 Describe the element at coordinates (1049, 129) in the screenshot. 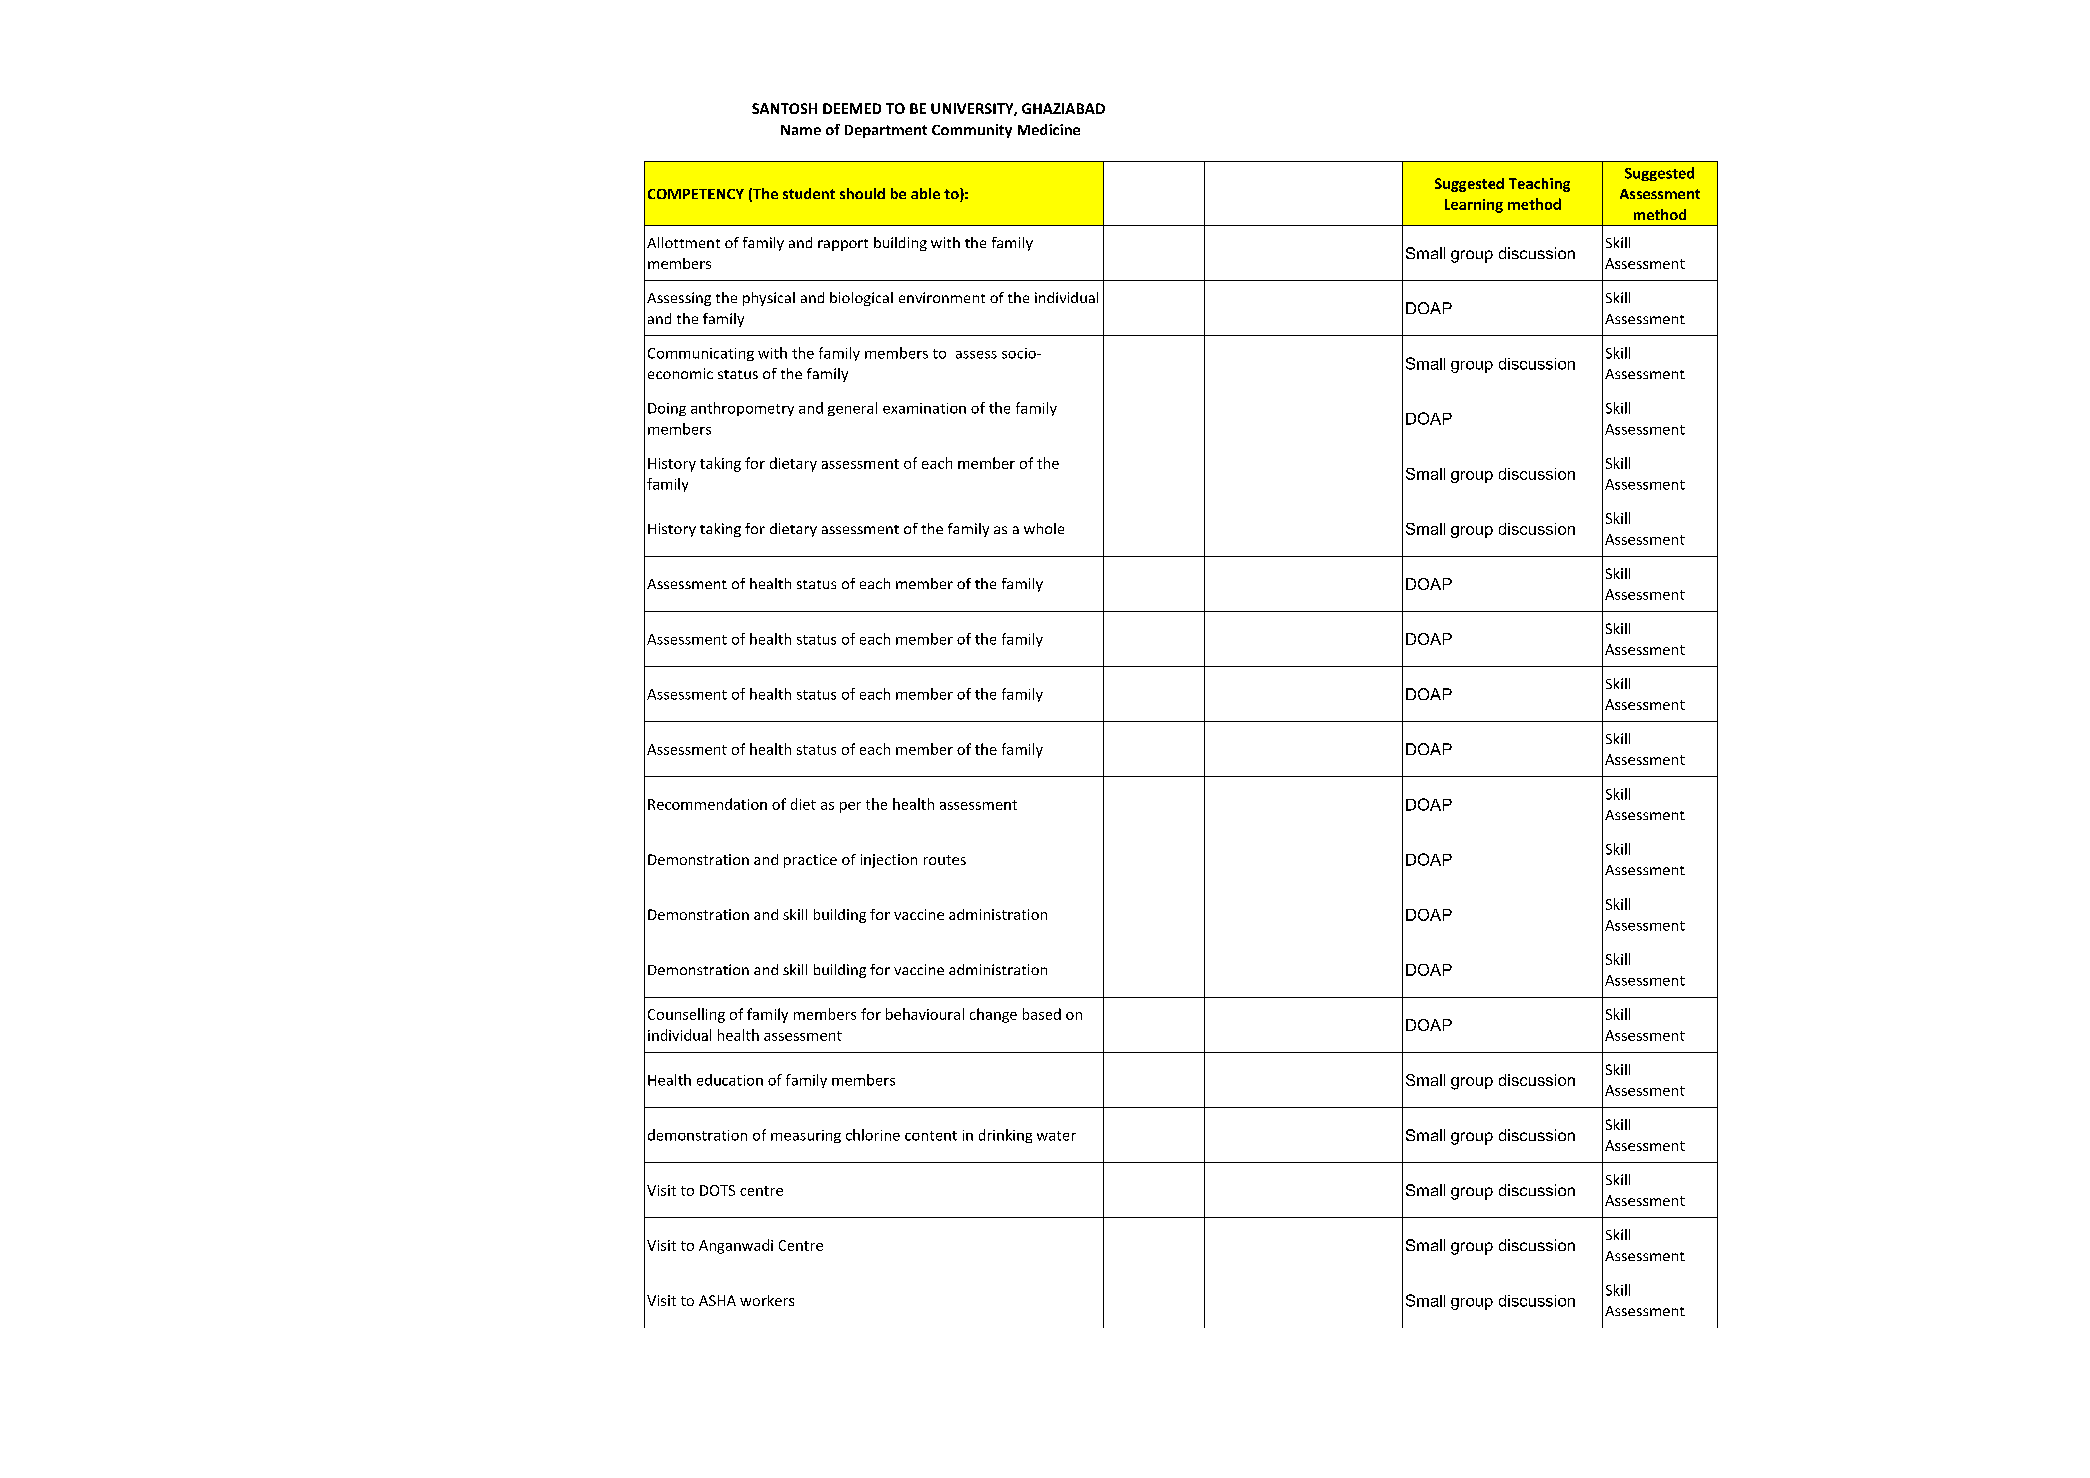

I see `Medicine` at that location.
